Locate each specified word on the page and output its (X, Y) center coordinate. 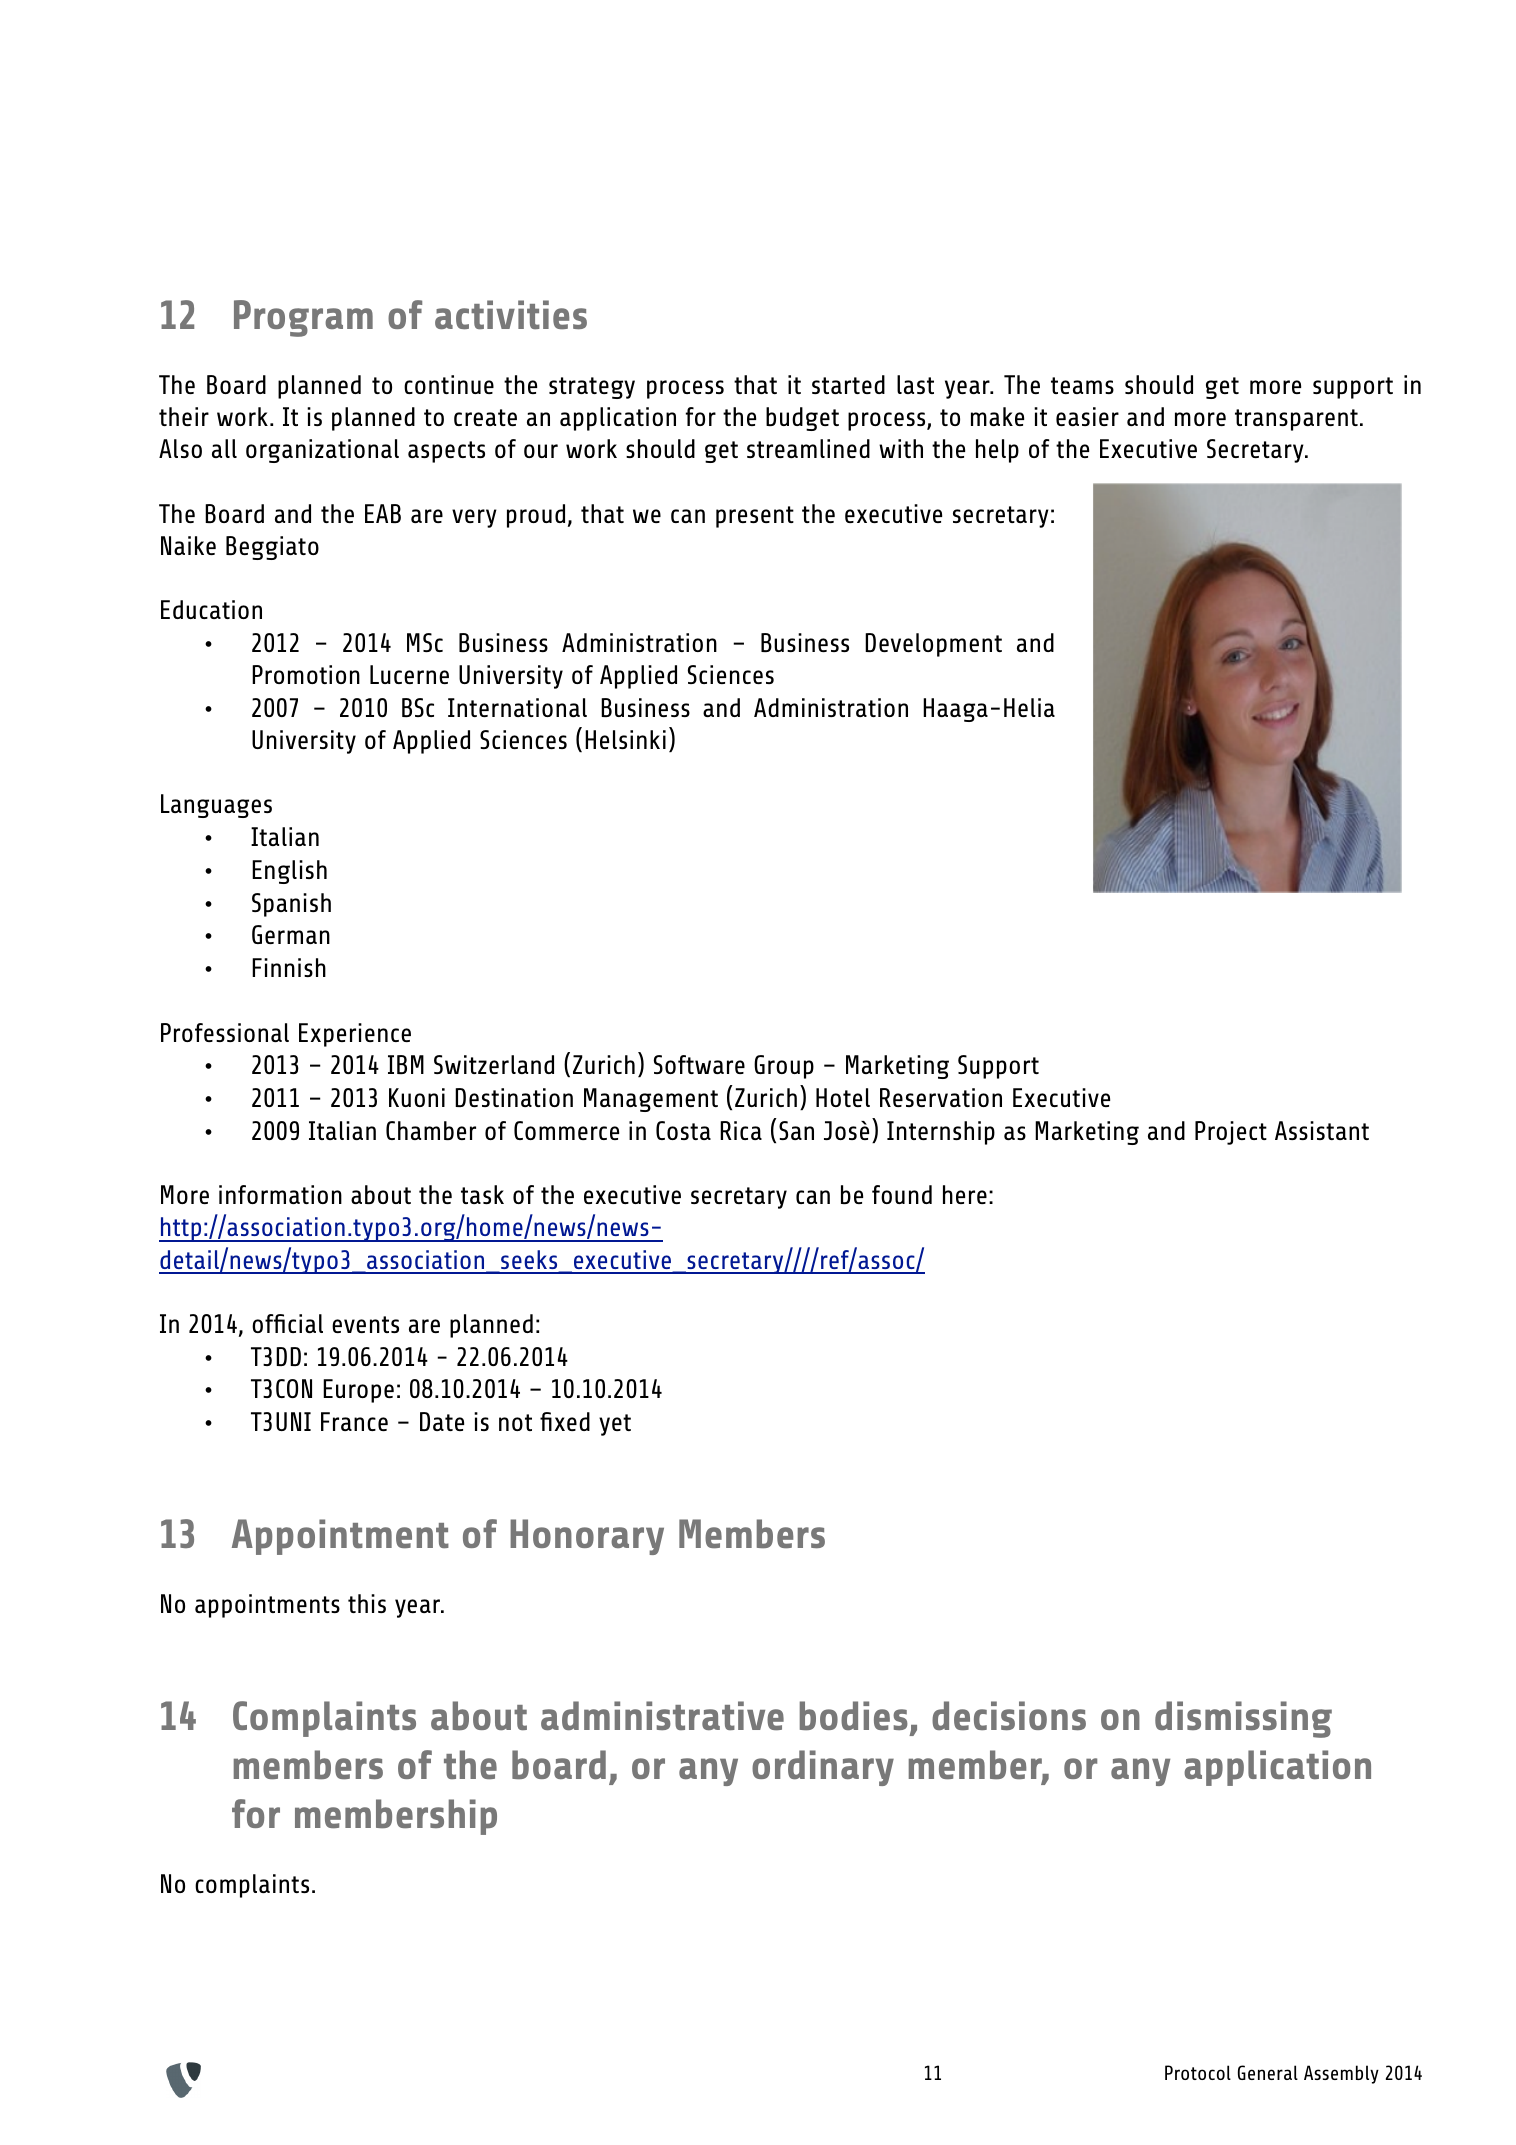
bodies (854, 1716)
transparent (1296, 420)
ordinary (823, 1768)
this (367, 1603)
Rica (741, 1130)
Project (1231, 1133)
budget (802, 419)
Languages (216, 806)
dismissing (1243, 1719)
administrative (662, 1716)
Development (933, 645)
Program (303, 318)
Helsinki (625, 739)
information (280, 1194)
